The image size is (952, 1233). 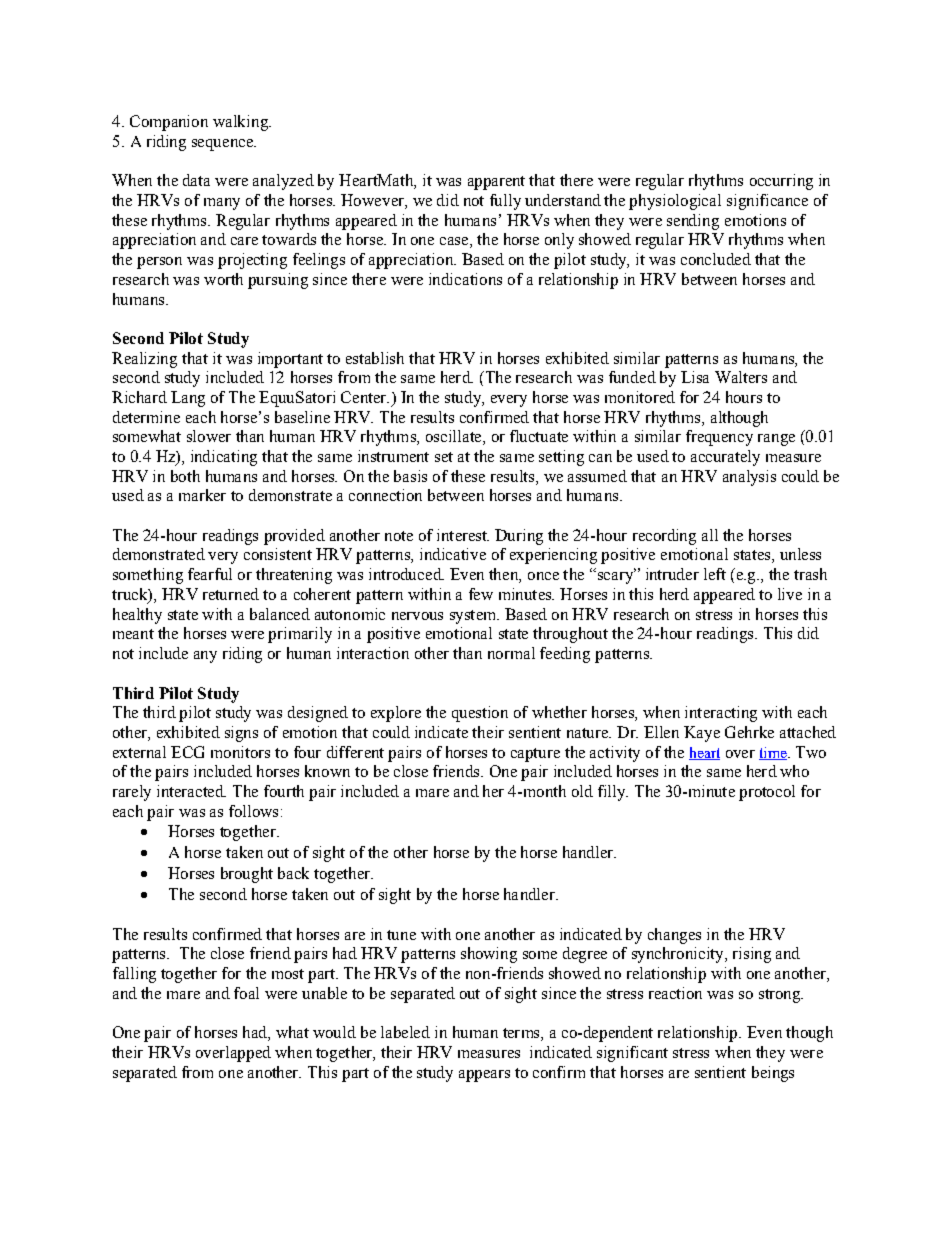 What do you see at coordinates (781, 182) in the screenshot?
I see `occurring` at bounding box center [781, 182].
